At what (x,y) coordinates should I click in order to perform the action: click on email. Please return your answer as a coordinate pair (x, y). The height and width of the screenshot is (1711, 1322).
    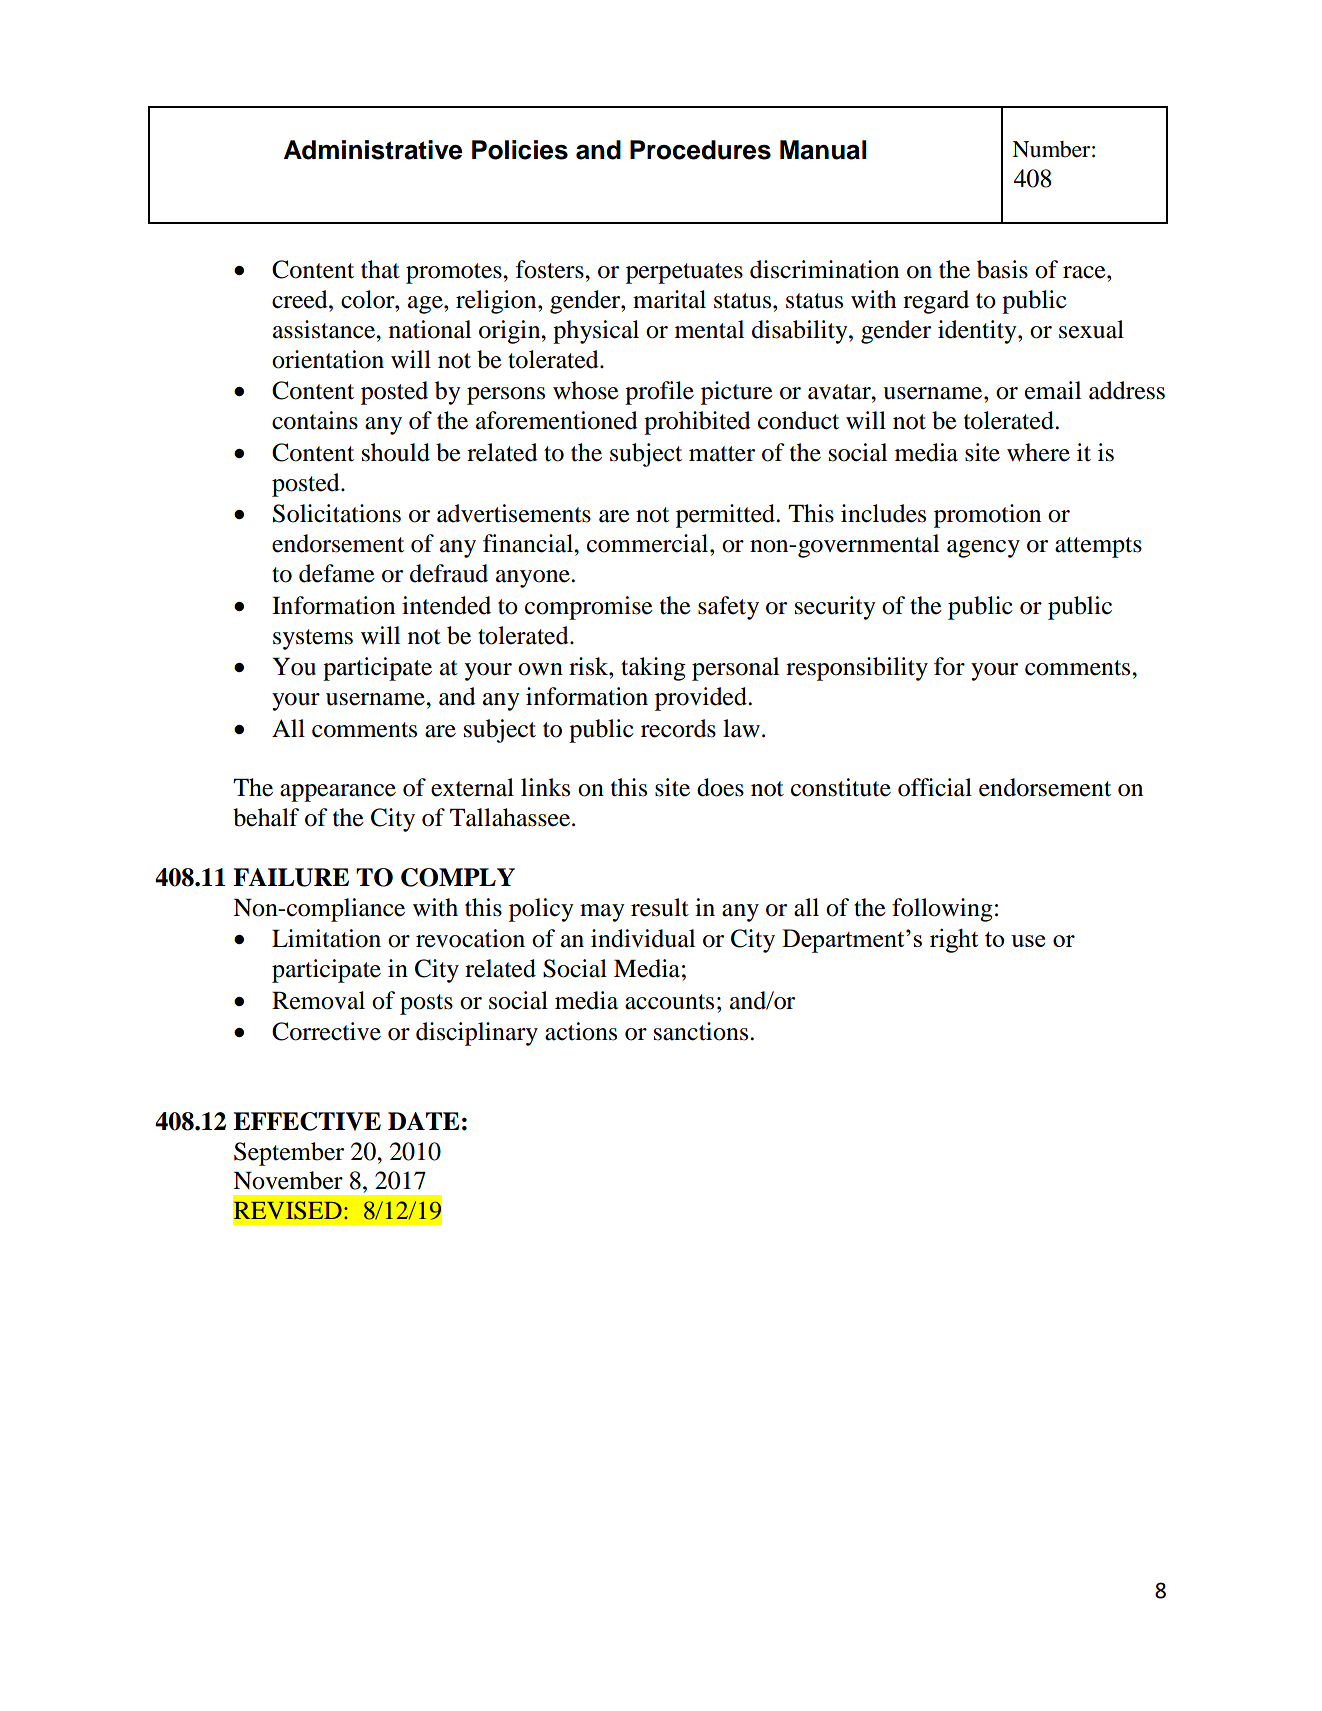
    Looking at the image, I should click on (1053, 390).
